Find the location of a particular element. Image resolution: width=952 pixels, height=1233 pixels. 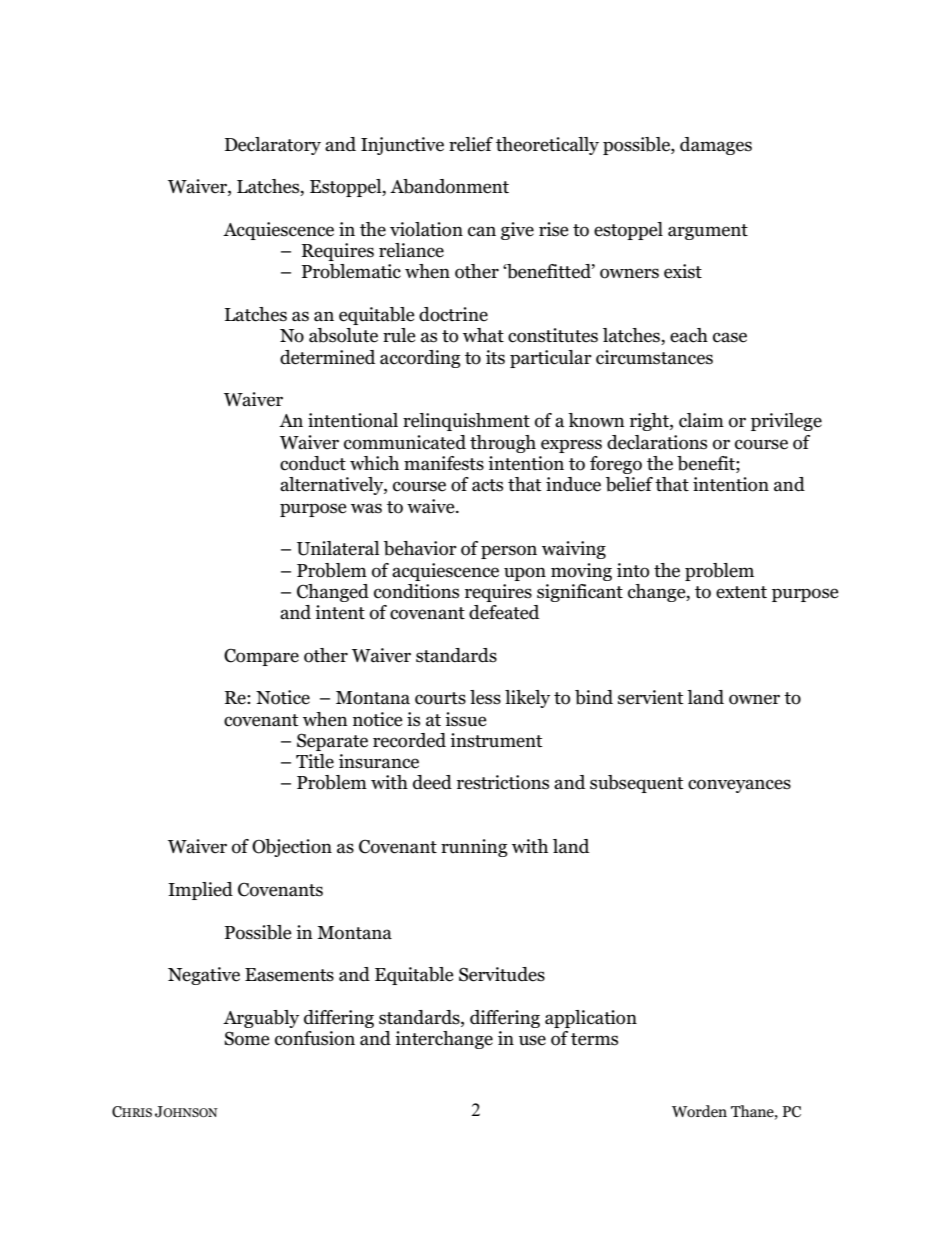

relief is located at coordinates (471, 144).
